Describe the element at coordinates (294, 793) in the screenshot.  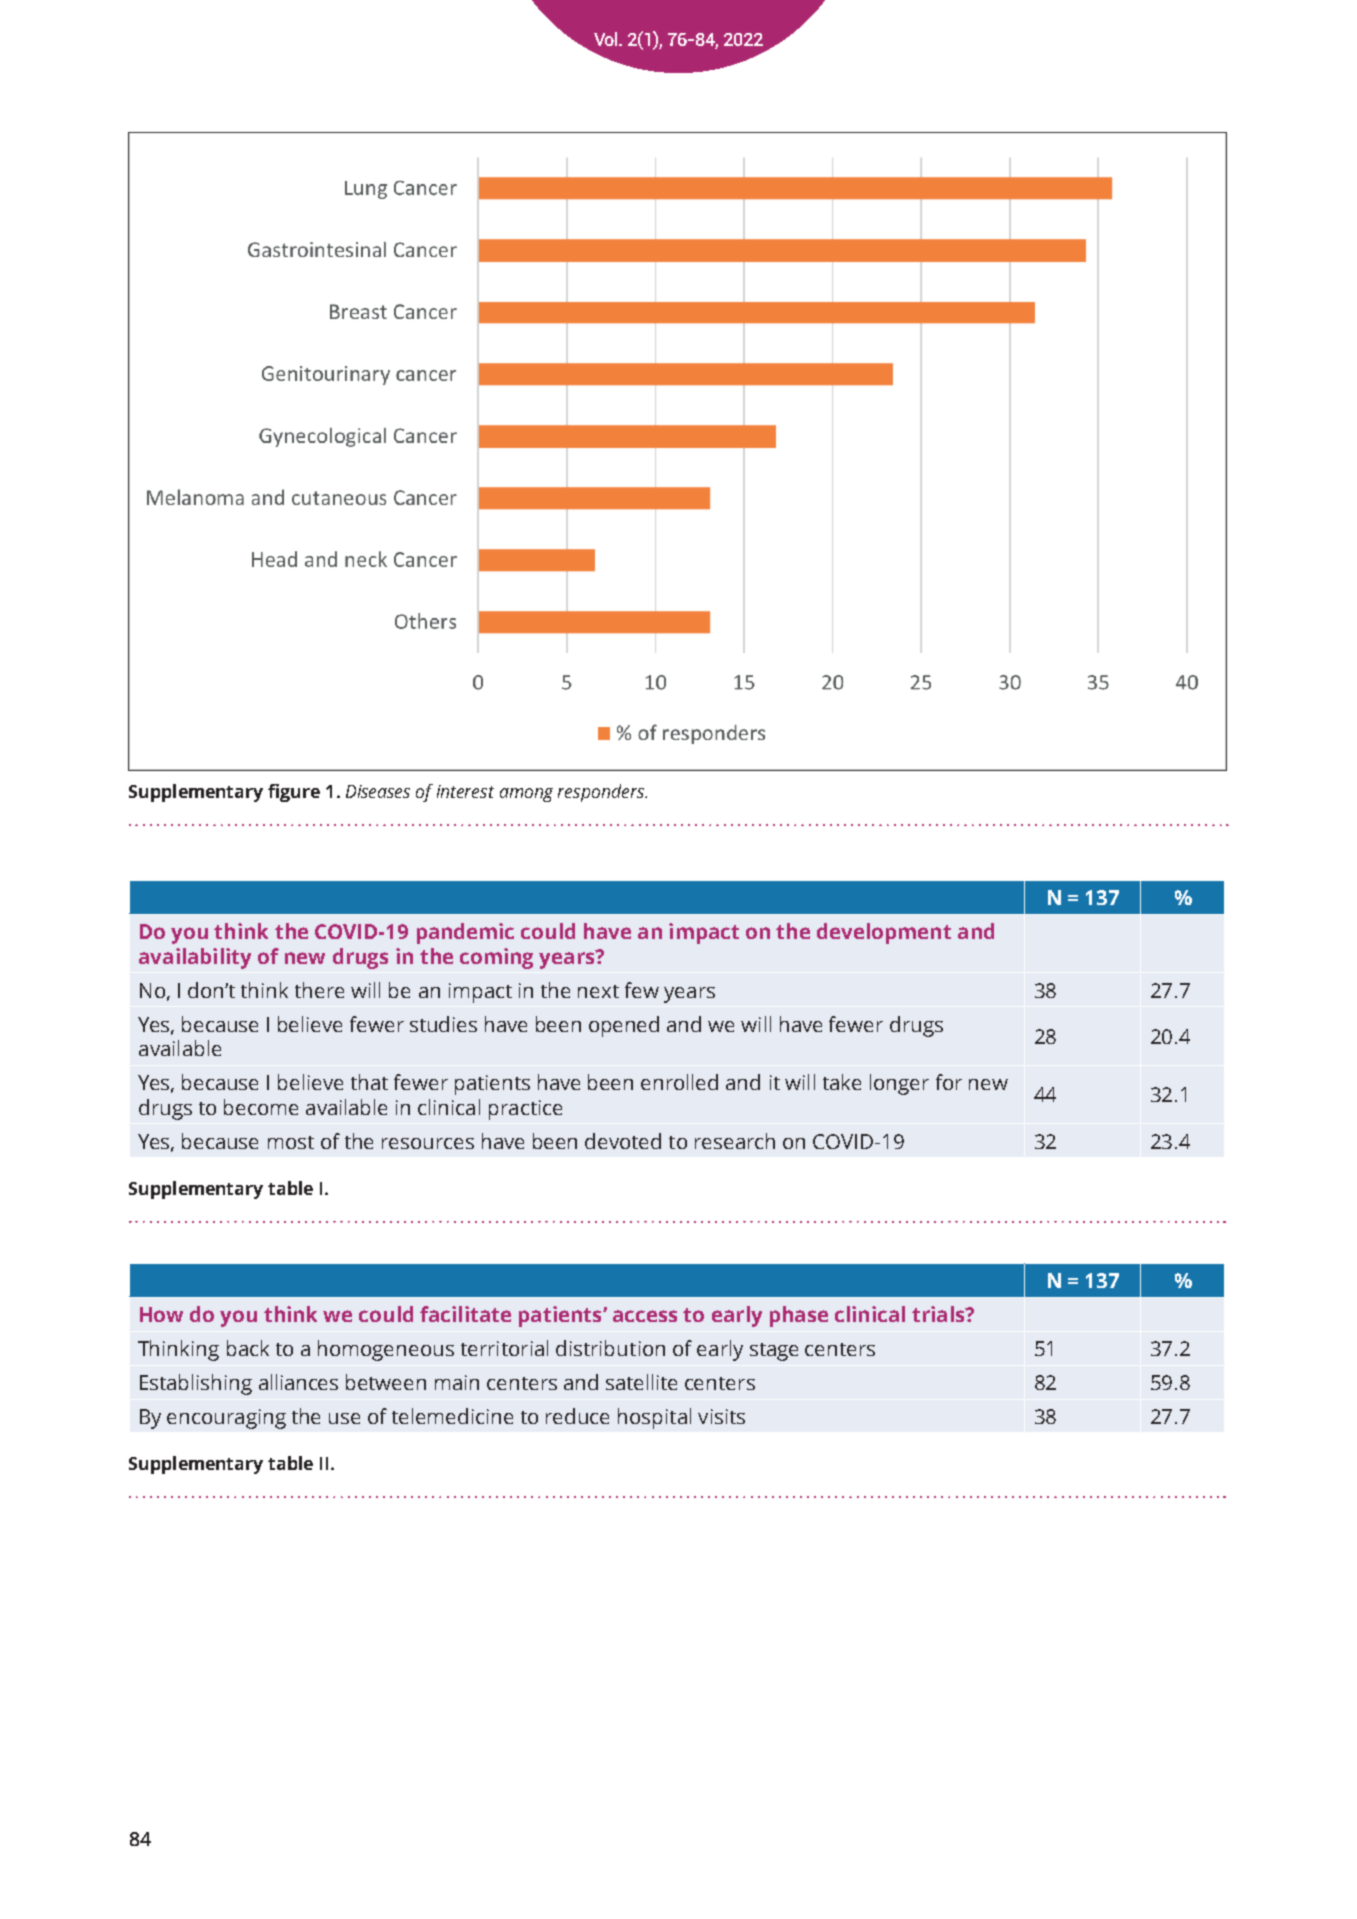
I see `figure` at that location.
